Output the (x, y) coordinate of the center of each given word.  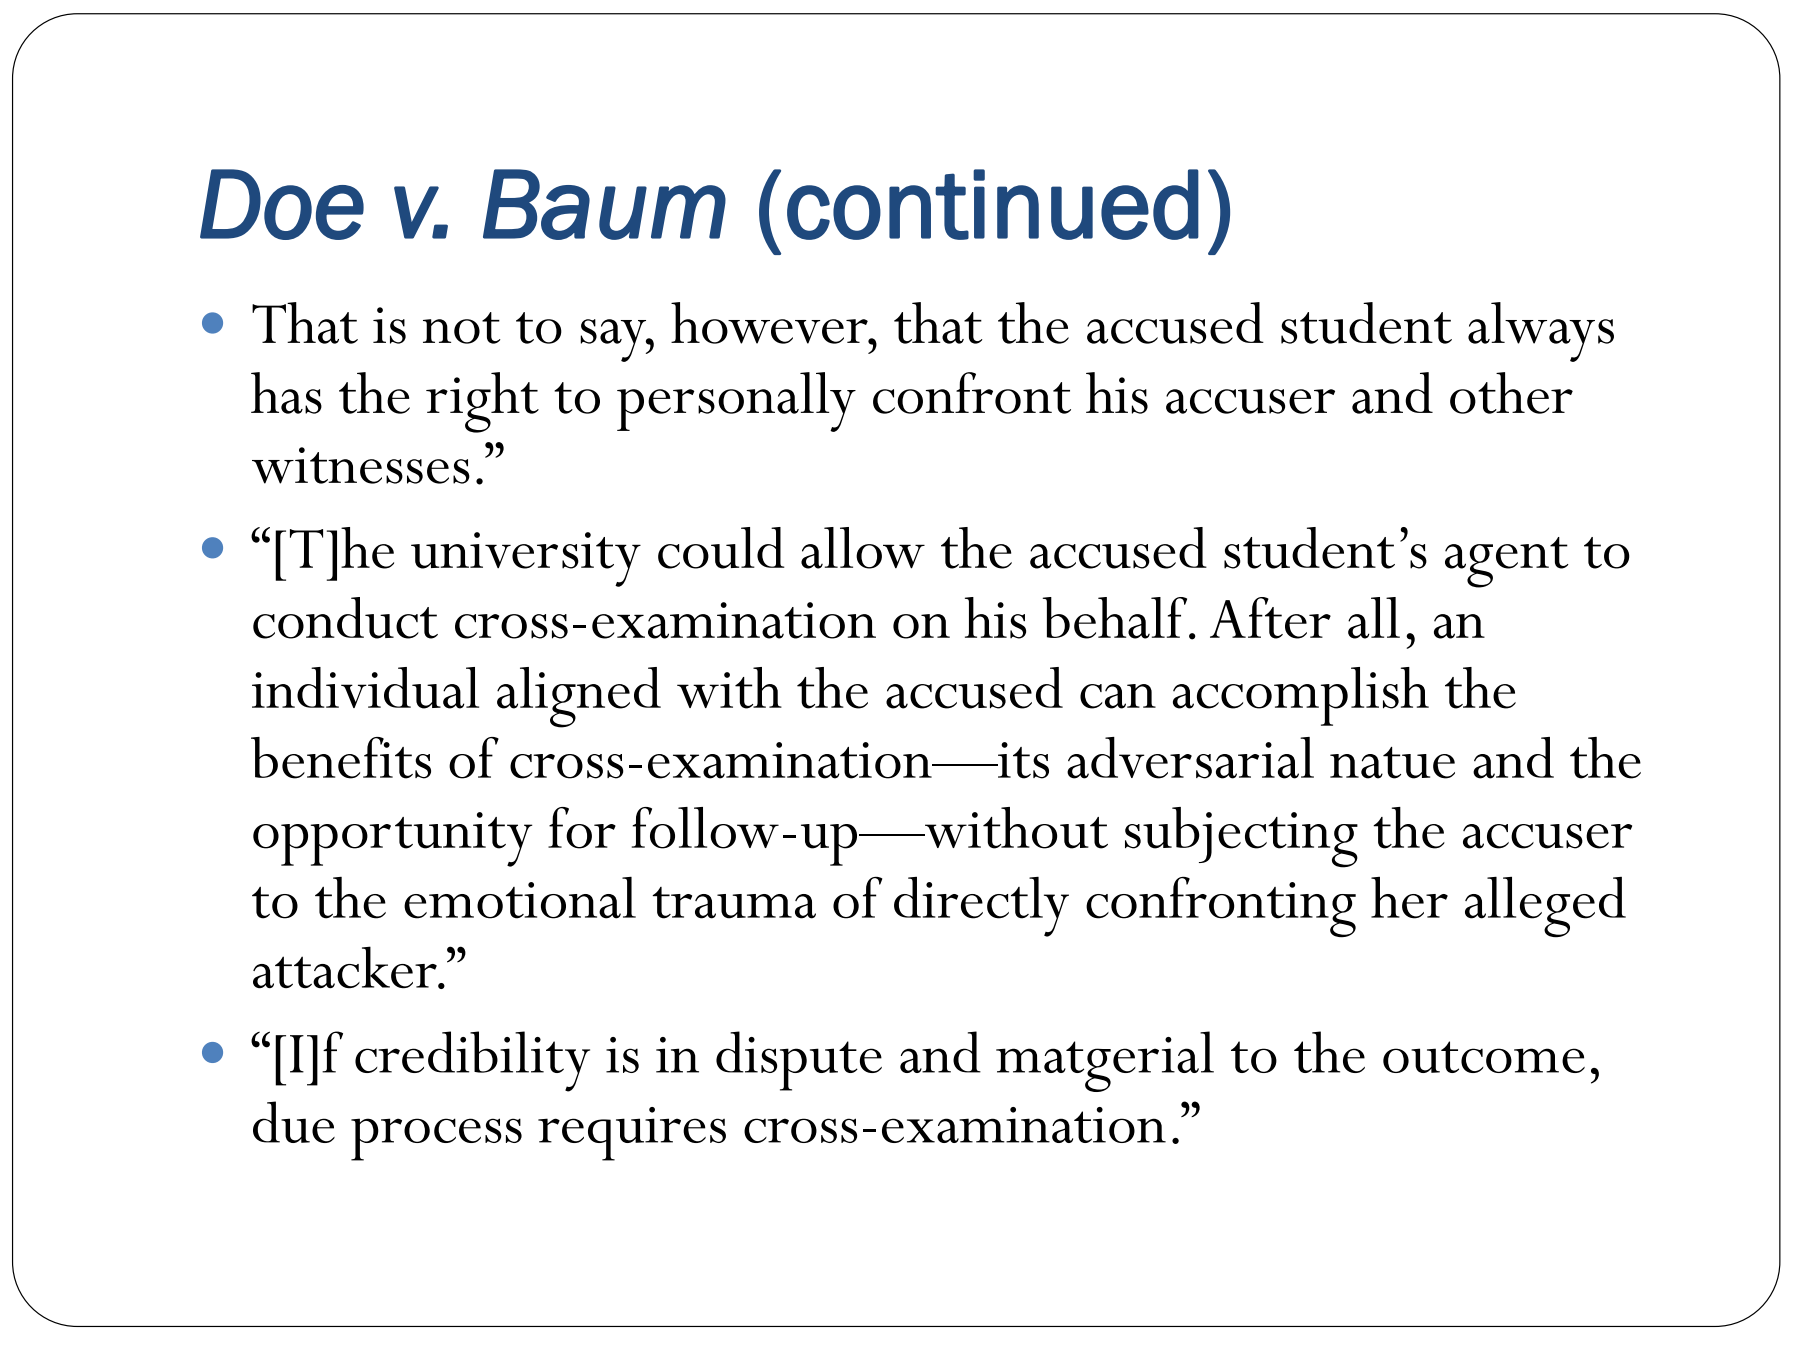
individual (365, 688)
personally (736, 402)
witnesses (361, 465)
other (1511, 393)
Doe (282, 204)
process (436, 1139)
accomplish (1301, 696)
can (1118, 696)
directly (981, 907)
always (1541, 332)
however (770, 323)
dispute (799, 1061)
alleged (1545, 907)
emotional (520, 898)
